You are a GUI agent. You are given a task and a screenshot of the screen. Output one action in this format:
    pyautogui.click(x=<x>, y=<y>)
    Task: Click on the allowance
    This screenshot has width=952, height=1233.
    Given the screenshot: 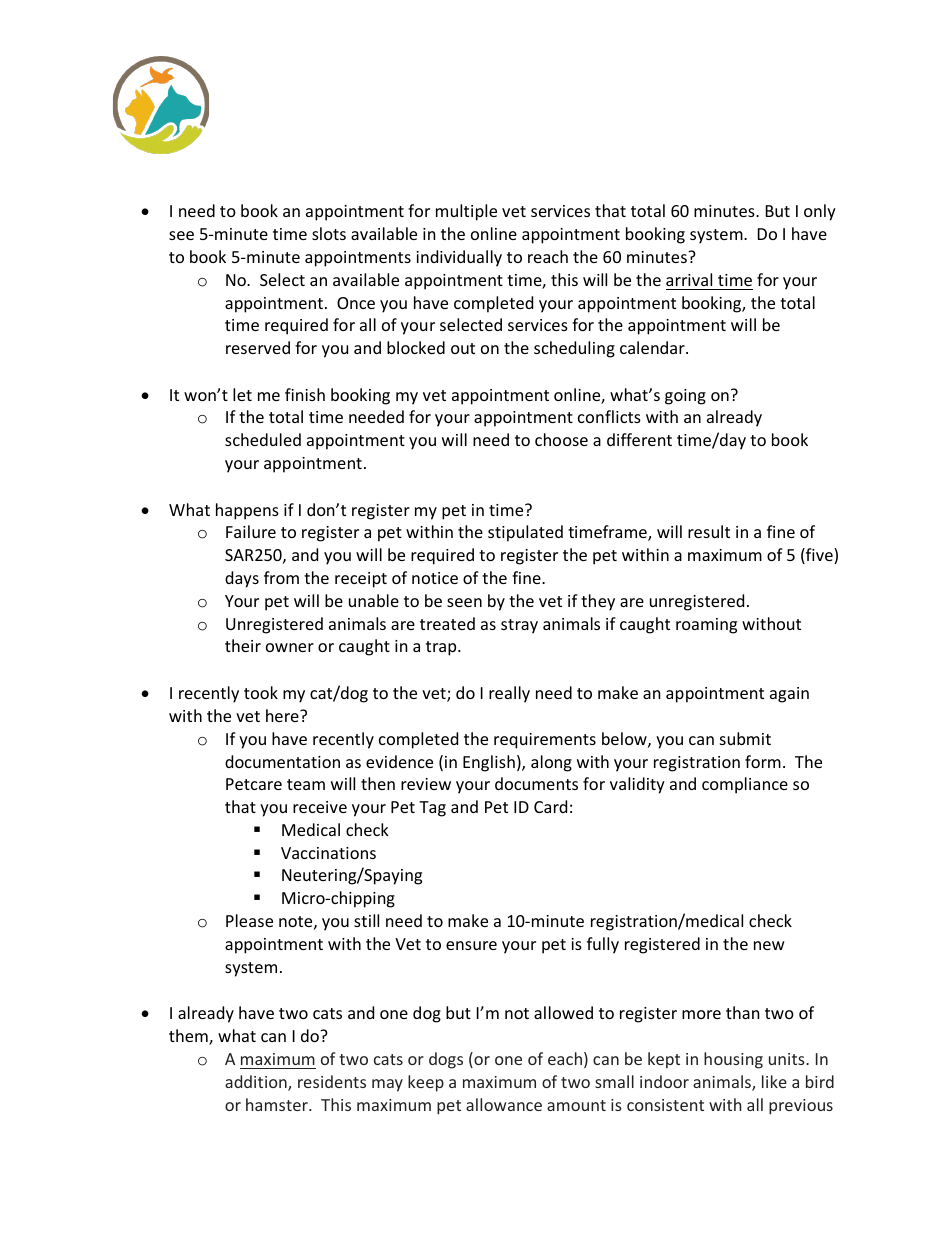 What is the action you would take?
    pyautogui.click(x=504, y=1104)
